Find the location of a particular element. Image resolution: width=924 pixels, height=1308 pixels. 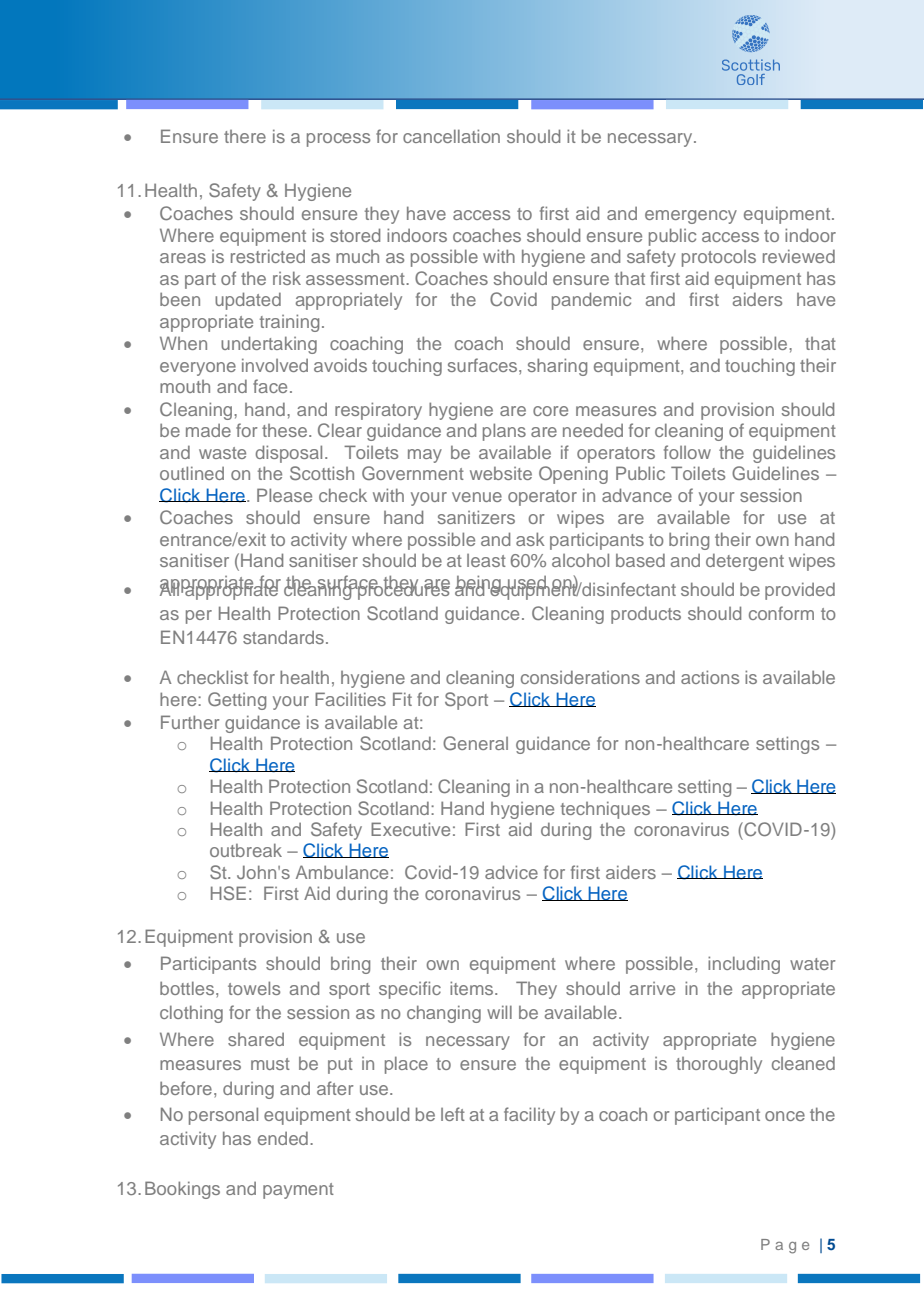

considerations is located at coordinates (580, 677).
